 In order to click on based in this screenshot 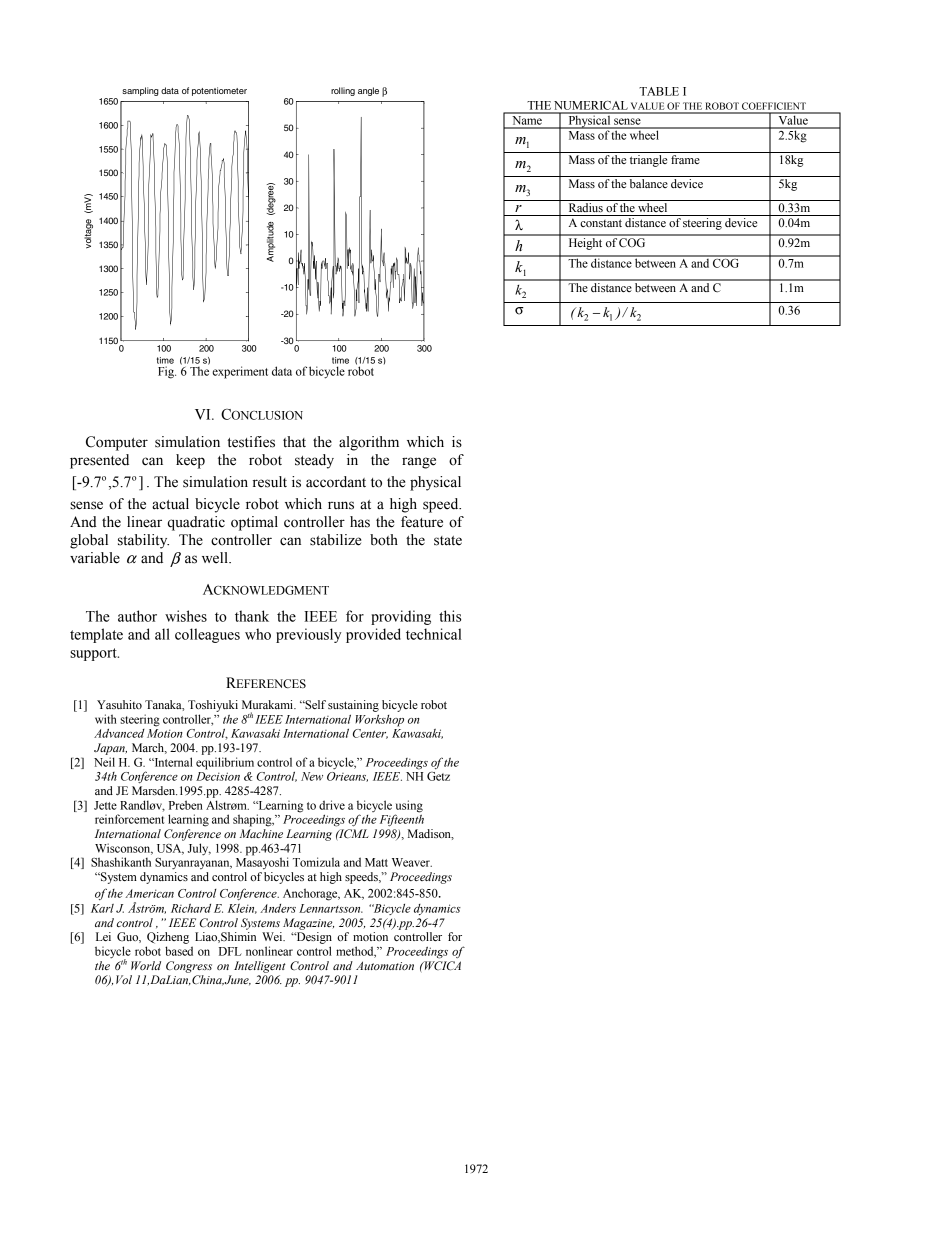, I will do `click(179, 951)`.
